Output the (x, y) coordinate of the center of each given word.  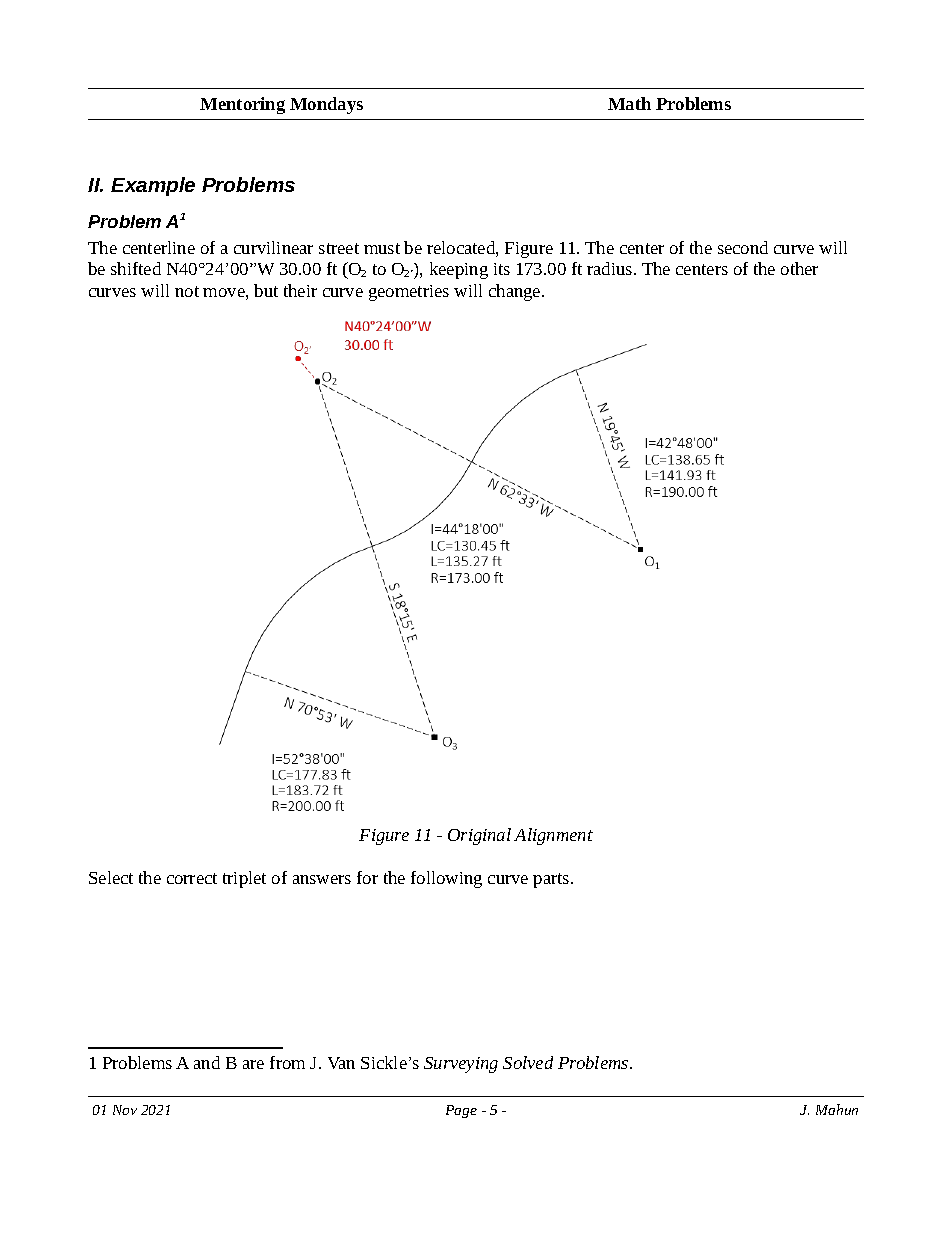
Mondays (326, 105)
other (799, 268)
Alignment (553, 836)
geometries (409, 293)
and (207, 1062)
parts (552, 880)
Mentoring (242, 105)
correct (192, 878)
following (446, 879)
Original (479, 836)
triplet (244, 879)
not (187, 291)
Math (629, 103)
